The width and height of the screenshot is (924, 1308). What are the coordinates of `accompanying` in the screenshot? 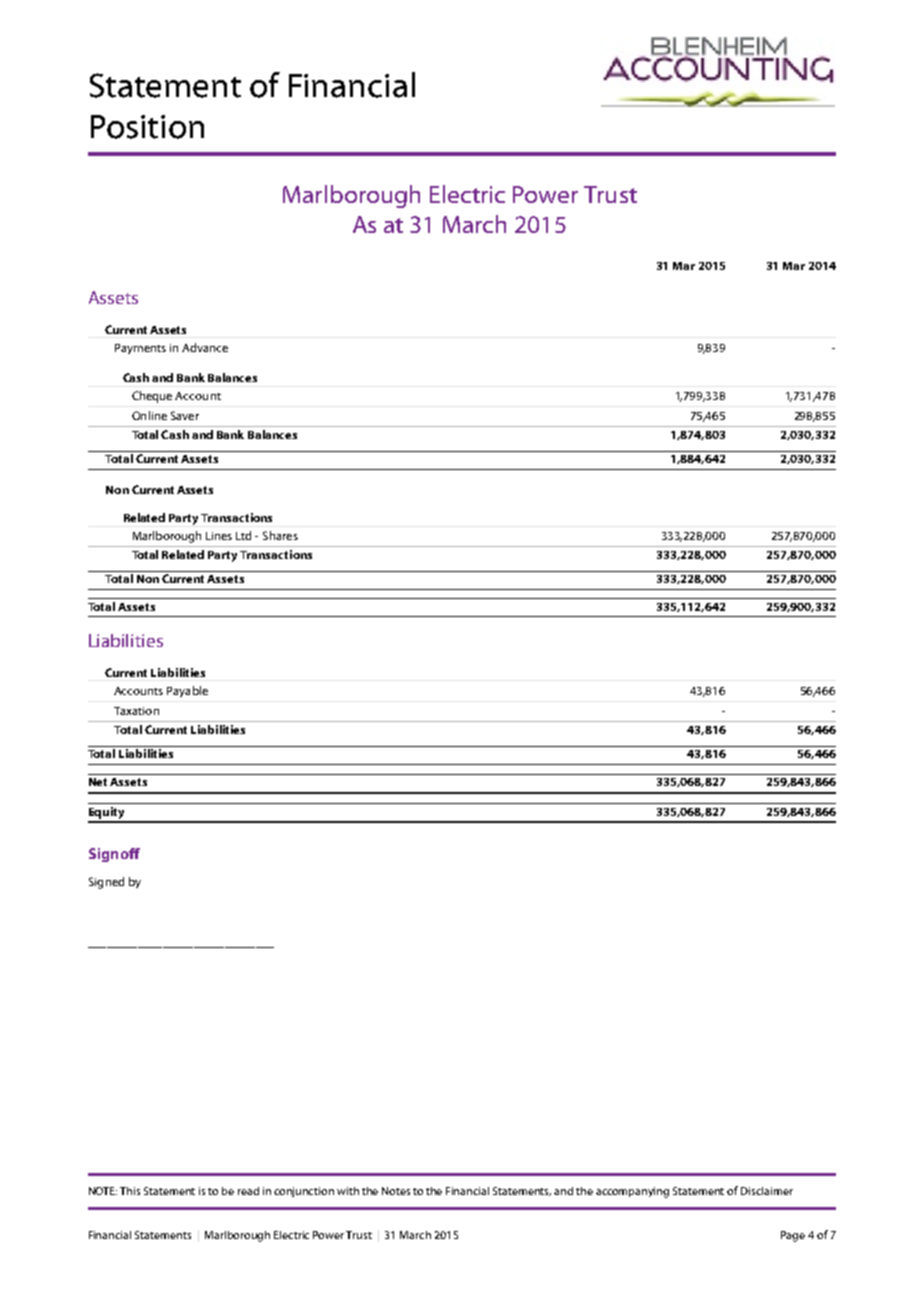 It's located at (632, 1192).
